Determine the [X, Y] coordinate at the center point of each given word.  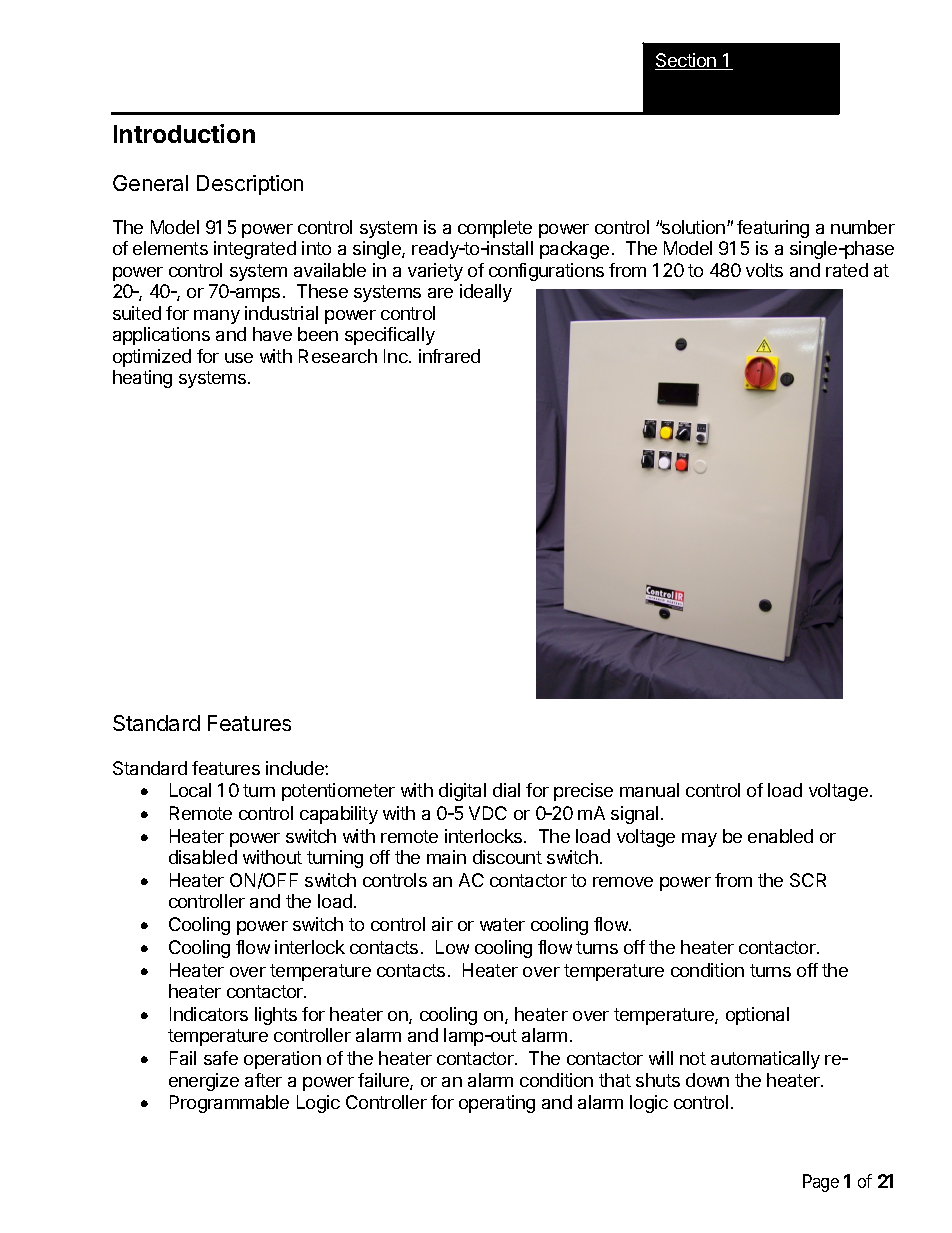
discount [507, 857]
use [239, 358]
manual [649, 790]
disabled [203, 857]
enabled [780, 836]
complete [495, 229]
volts [764, 270]
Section [687, 61]
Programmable [229, 1104]
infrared [449, 356]
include [296, 768]
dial [506, 790]
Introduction [184, 133]
